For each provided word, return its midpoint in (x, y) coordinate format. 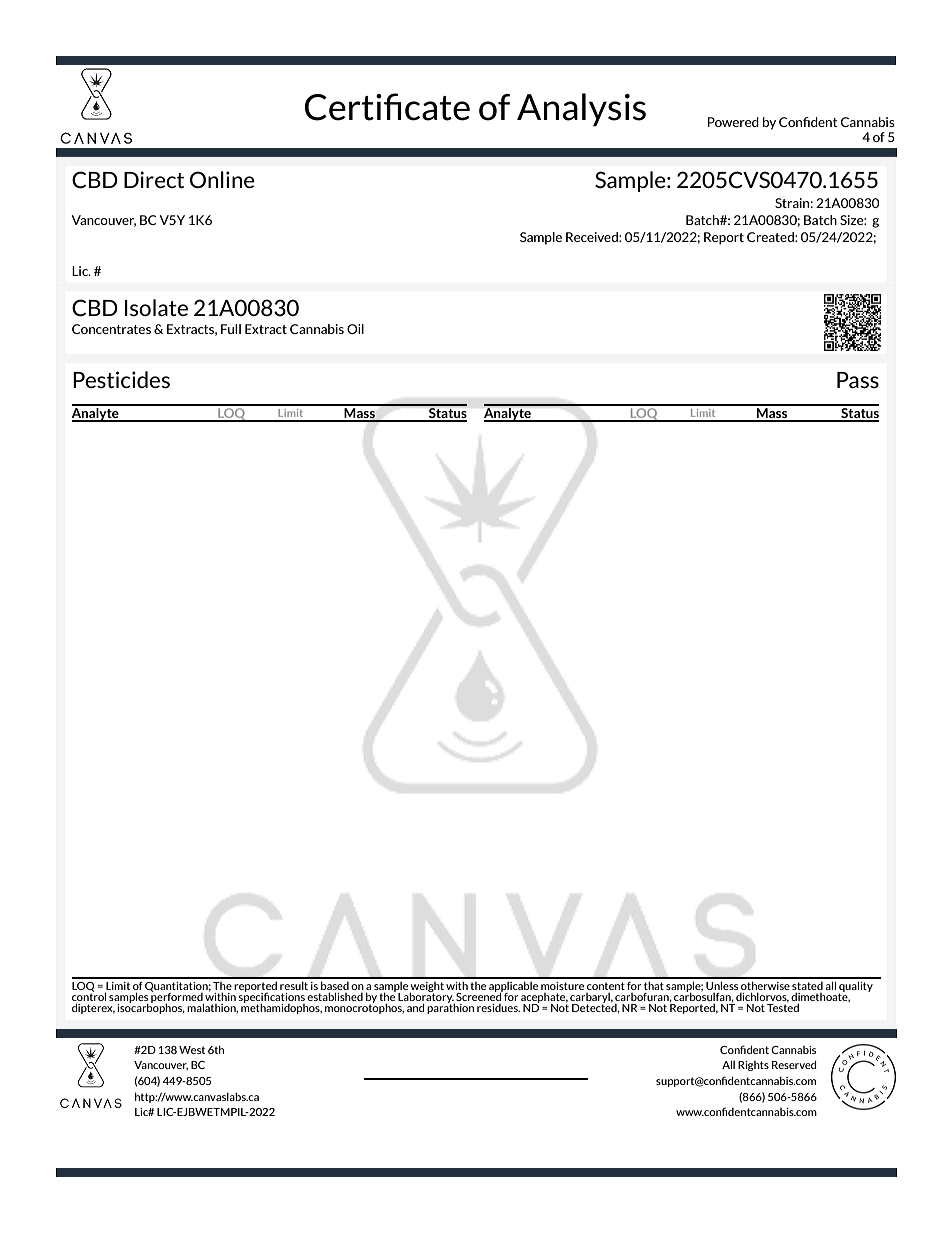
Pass (858, 380)
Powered (733, 122)
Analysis (581, 109)
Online (222, 179)
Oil (355, 329)
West (192, 1050)
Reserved (794, 1064)
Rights (753, 1066)
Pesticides (121, 379)
